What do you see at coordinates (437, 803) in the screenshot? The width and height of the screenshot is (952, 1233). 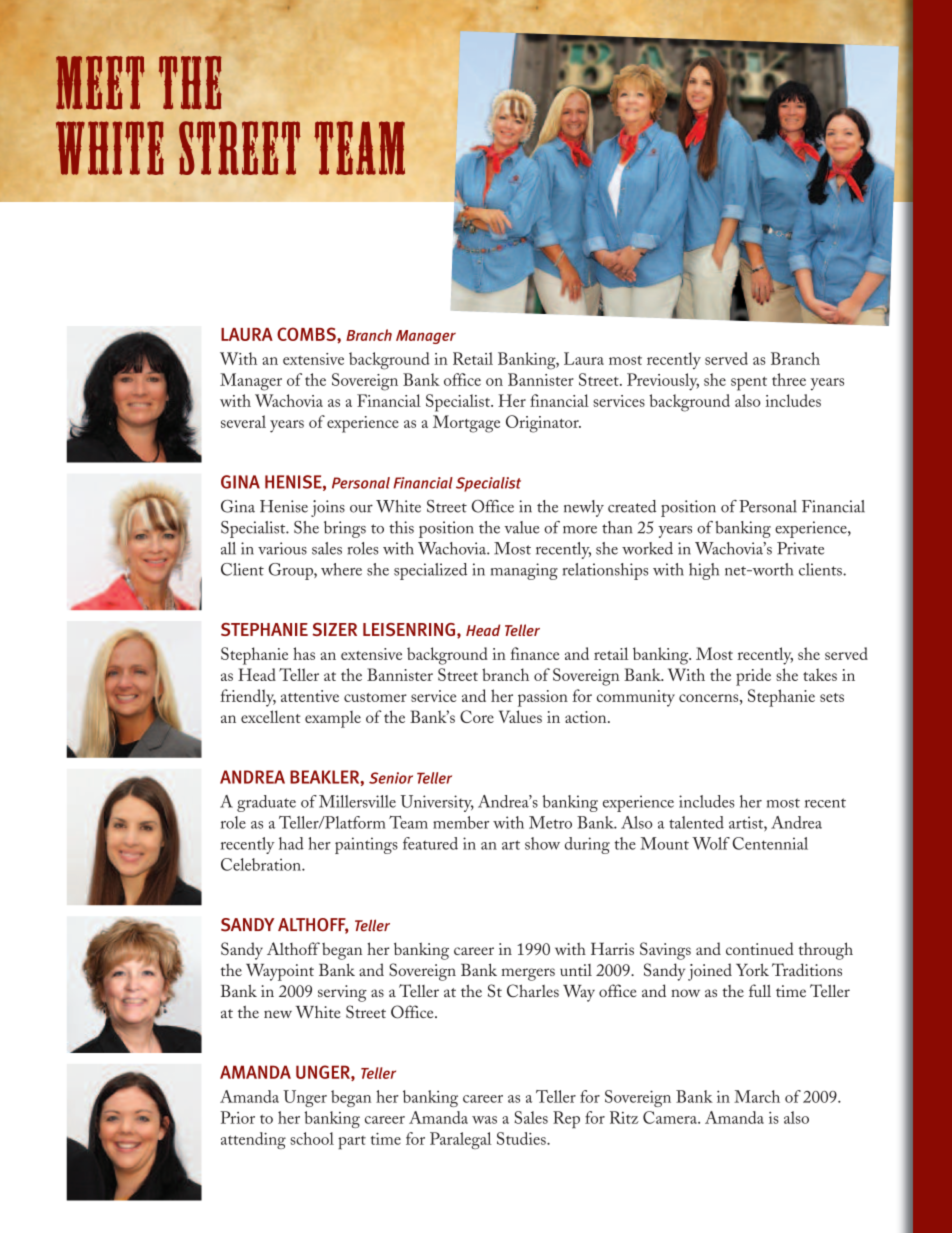 I see `University` at bounding box center [437, 803].
